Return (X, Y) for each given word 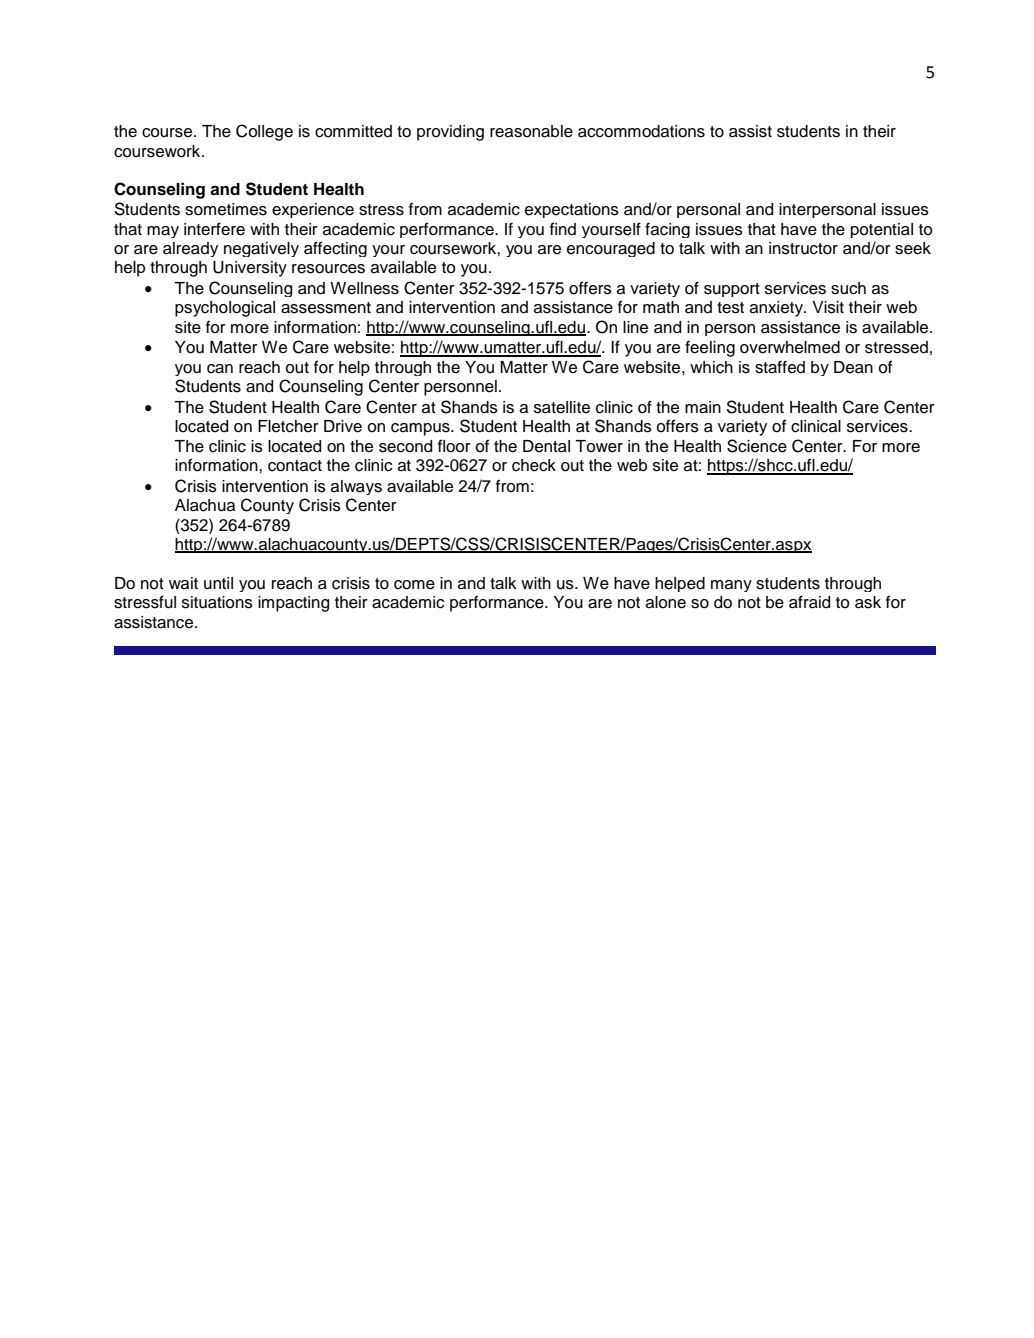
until (218, 583)
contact (295, 466)
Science (757, 446)
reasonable (531, 131)
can (220, 369)
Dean (853, 367)
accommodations (641, 131)
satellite (562, 407)
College (264, 132)
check (534, 465)
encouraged (611, 249)
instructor (803, 248)
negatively (261, 249)
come (414, 585)
